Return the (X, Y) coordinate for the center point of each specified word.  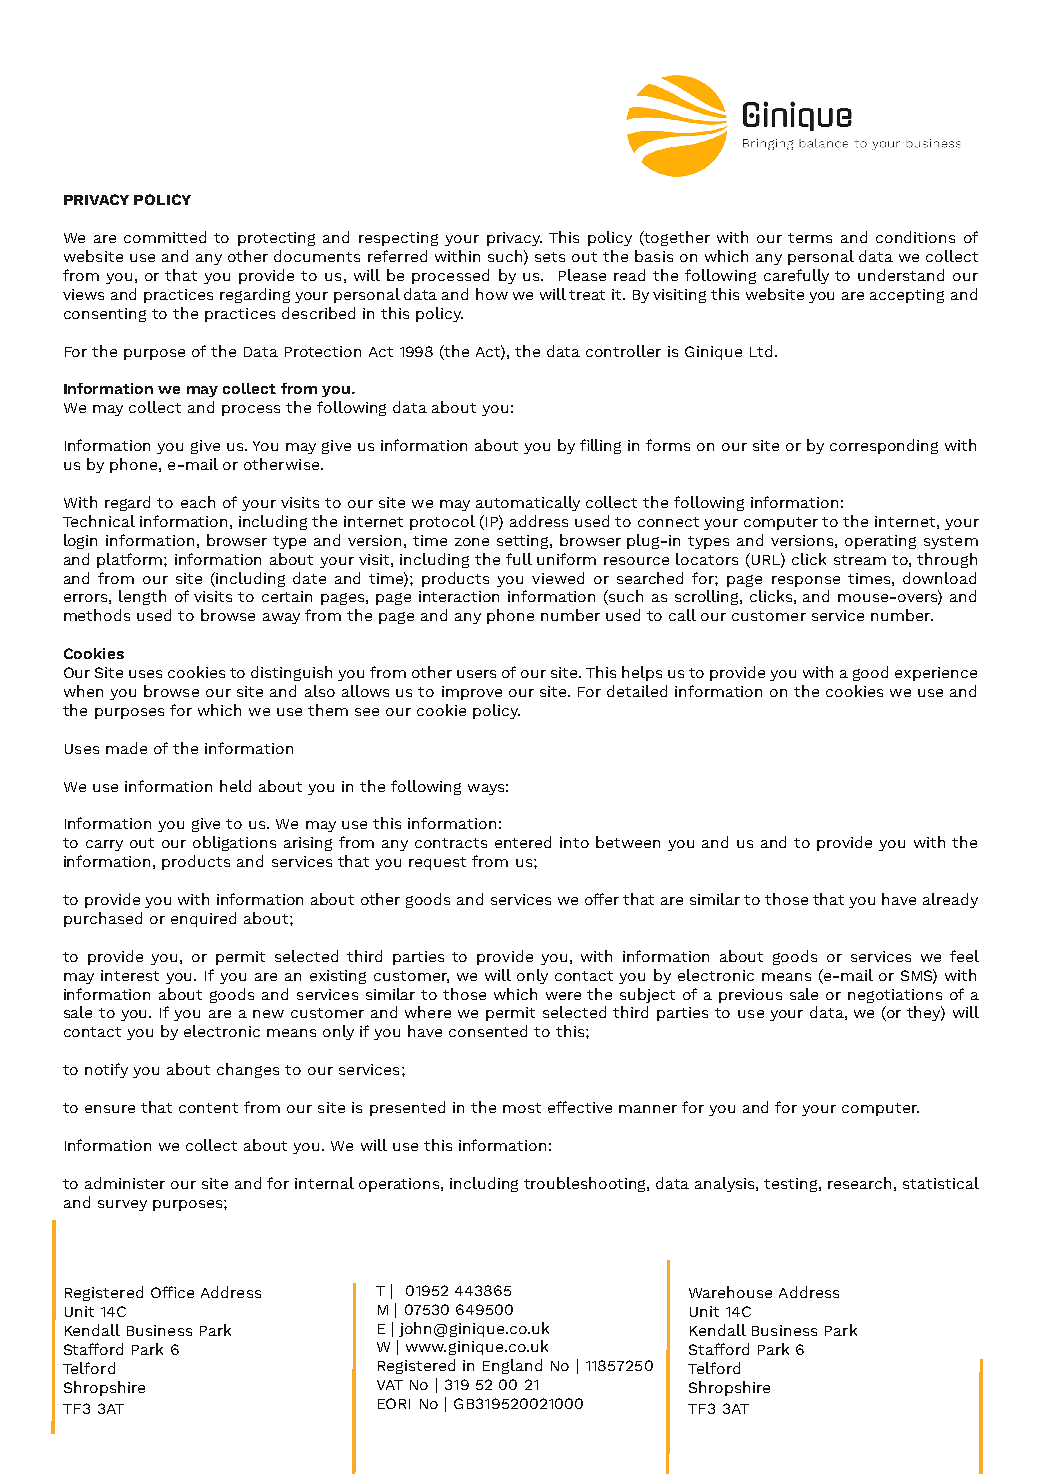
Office (172, 1292)
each (198, 502)
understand (901, 275)
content (208, 1108)
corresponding (884, 446)
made (126, 748)
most (522, 1108)
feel (964, 956)
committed (165, 237)
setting (524, 542)
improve (472, 693)
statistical (941, 1183)
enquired (203, 919)
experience (936, 674)
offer (602, 899)
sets (550, 257)
